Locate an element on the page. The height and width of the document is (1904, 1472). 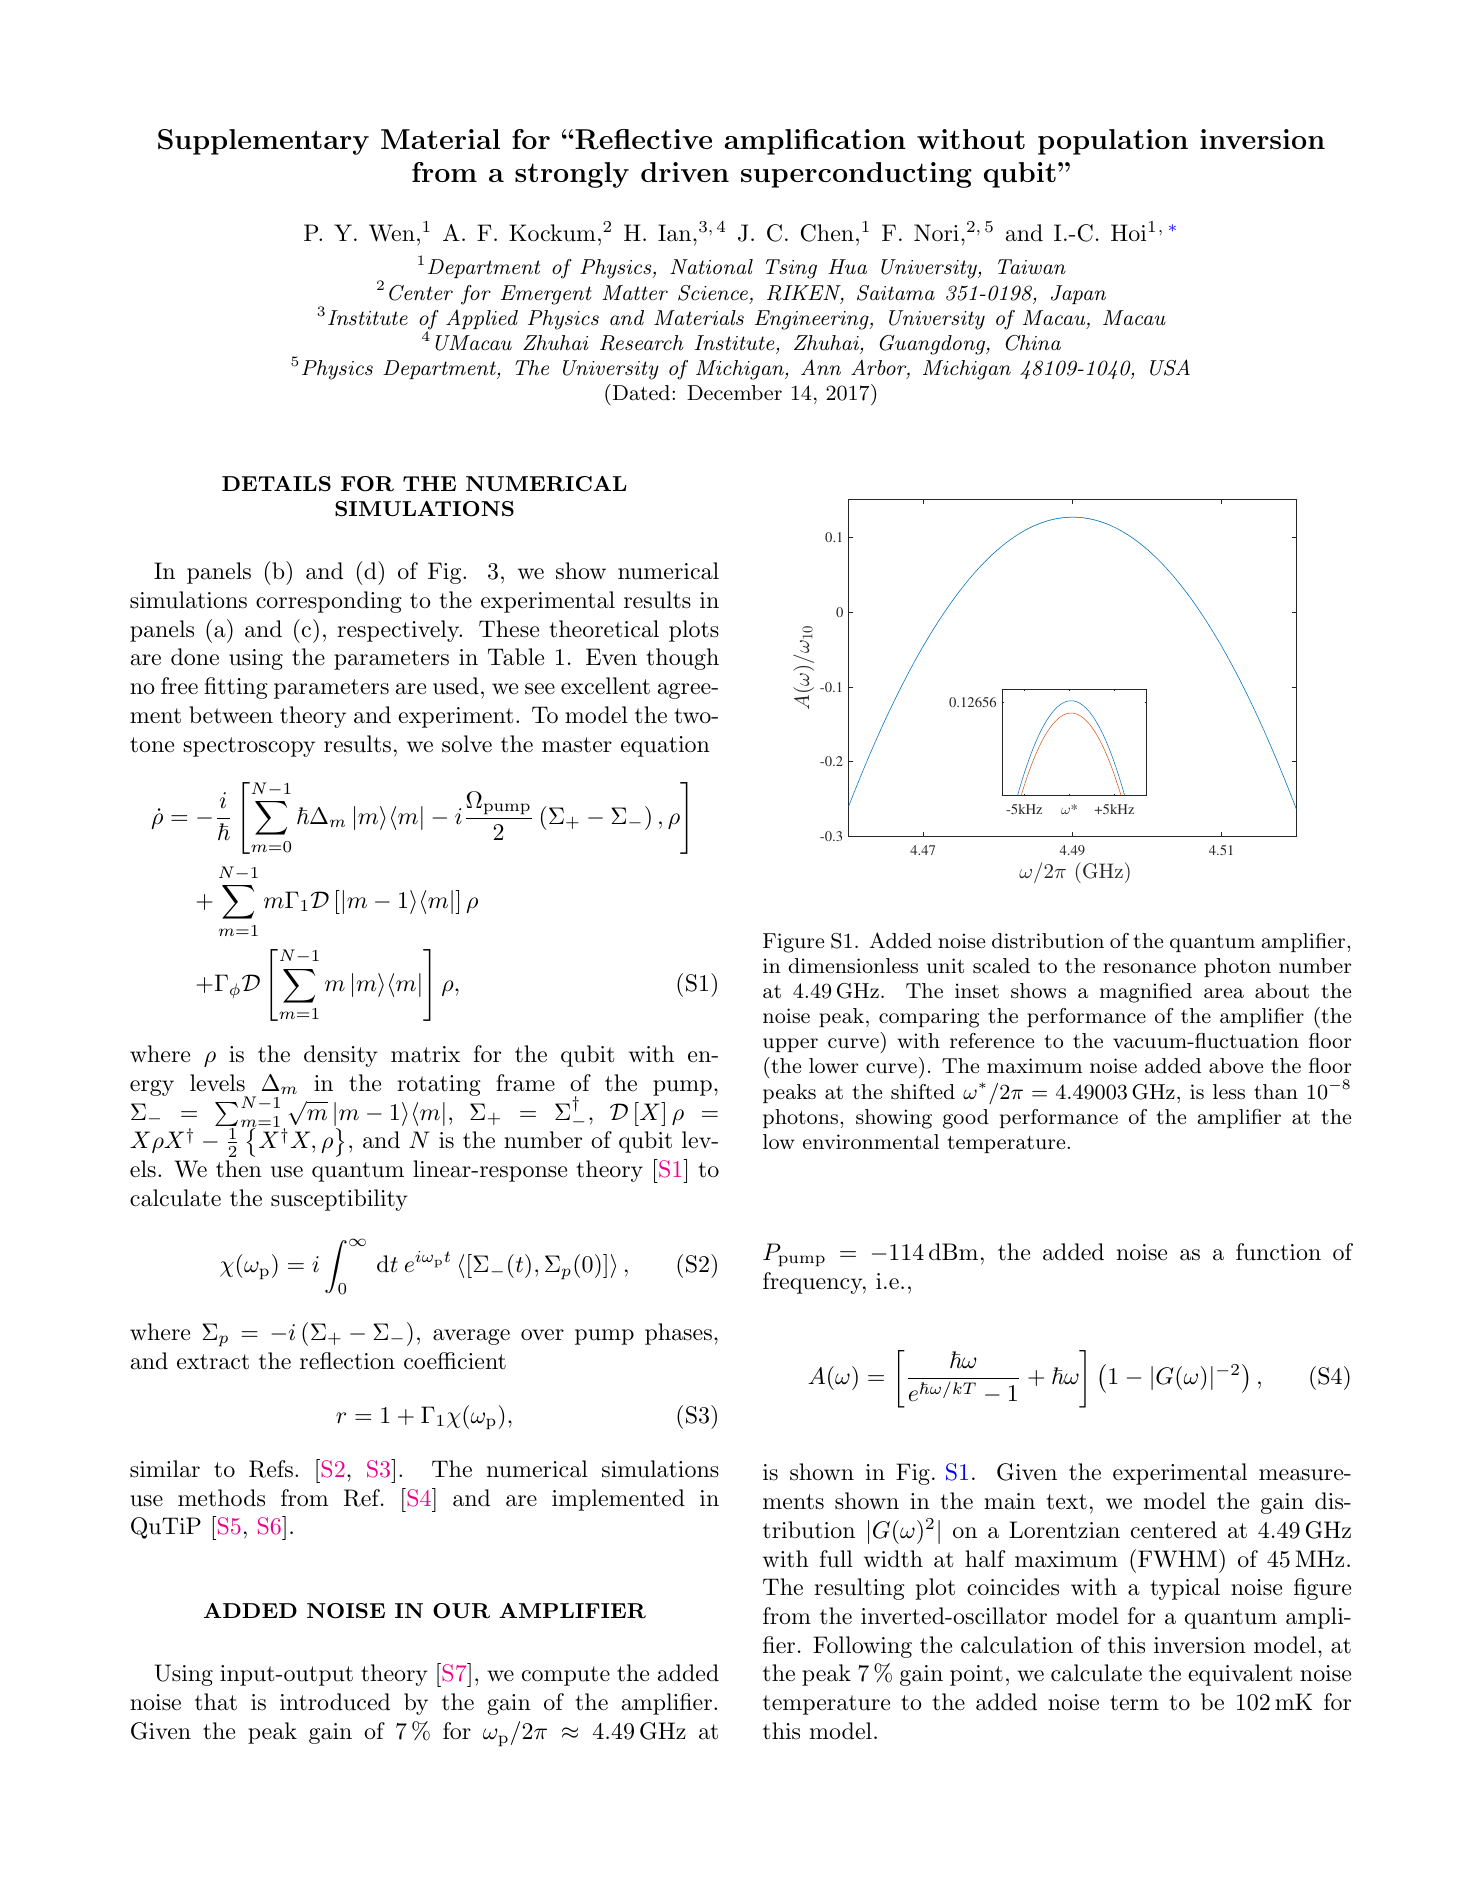
Applied is located at coordinates (482, 319).
